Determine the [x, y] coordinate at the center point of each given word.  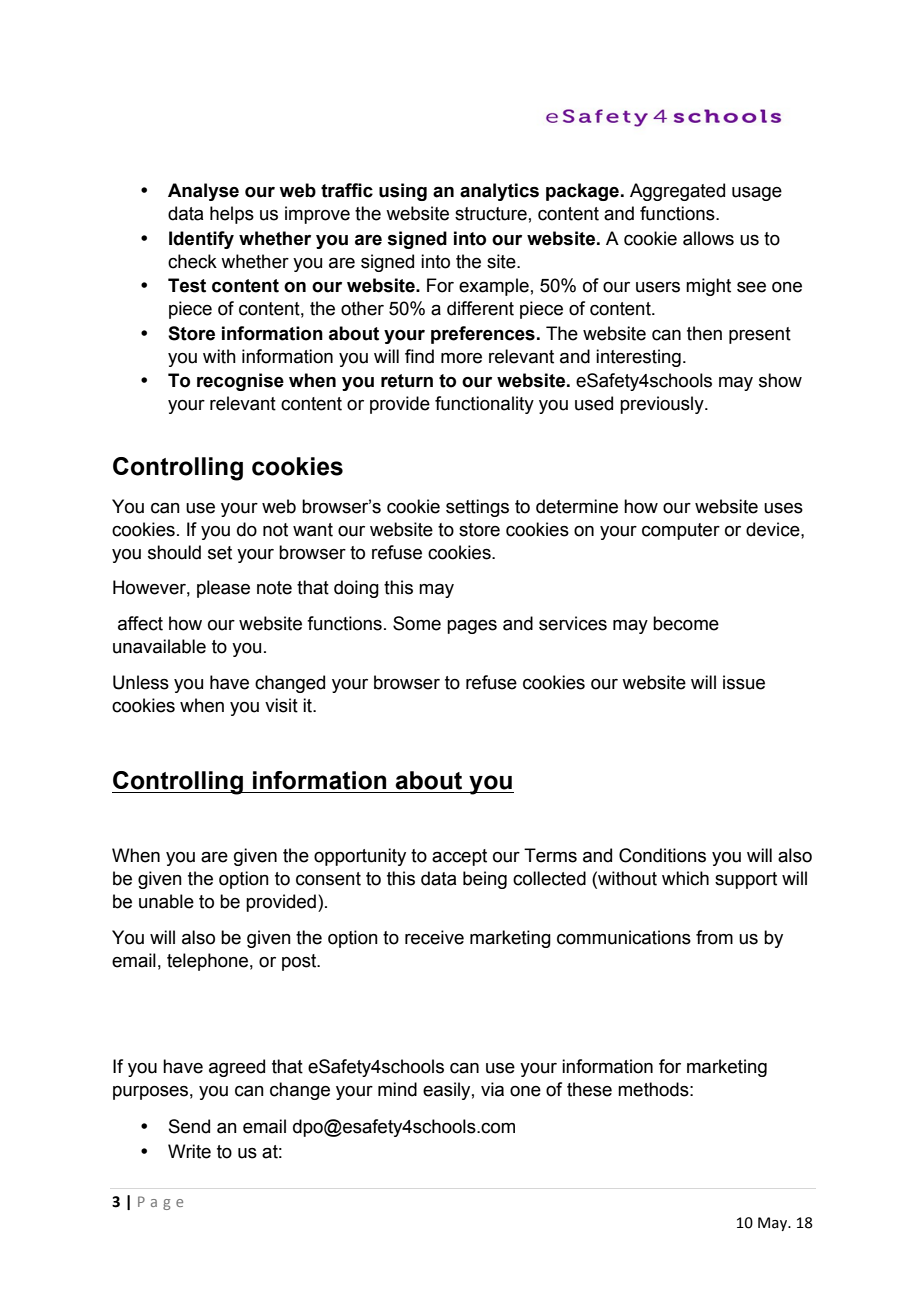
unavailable [159, 646]
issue [744, 682]
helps [232, 215]
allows [708, 238]
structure [491, 214]
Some [417, 623]
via [492, 1089]
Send [189, 1126]
